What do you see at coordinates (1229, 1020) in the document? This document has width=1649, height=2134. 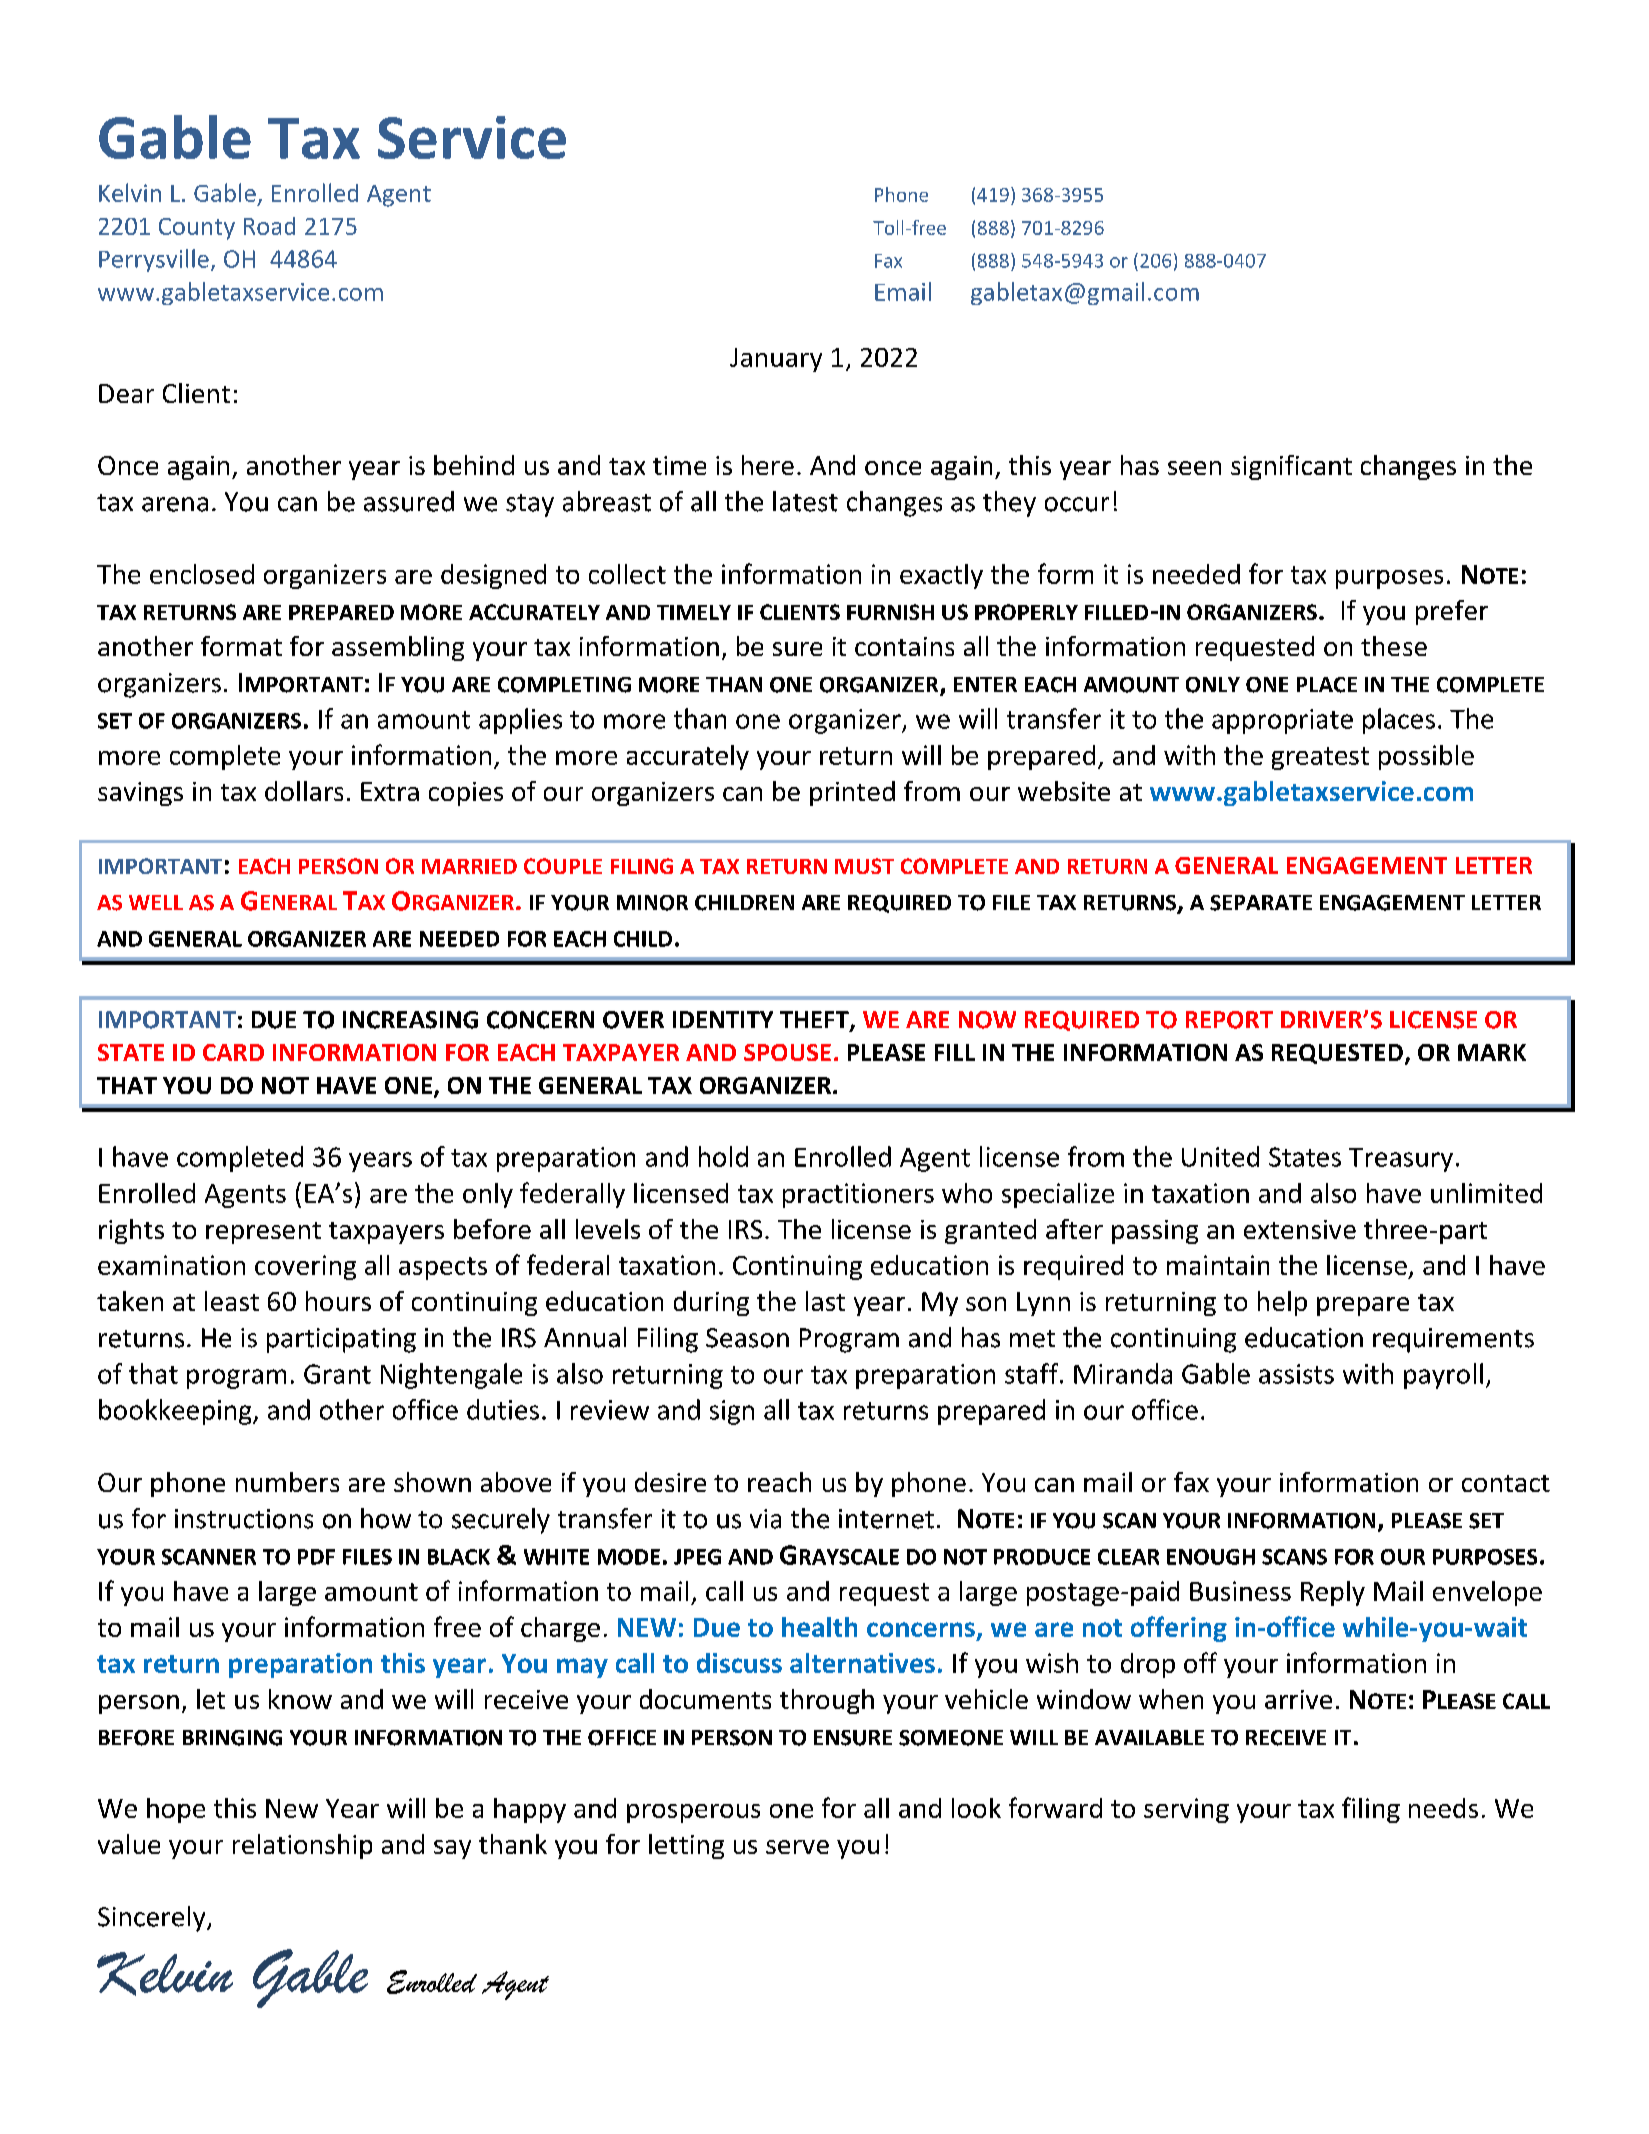 I see `REPORT` at bounding box center [1229, 1020].
